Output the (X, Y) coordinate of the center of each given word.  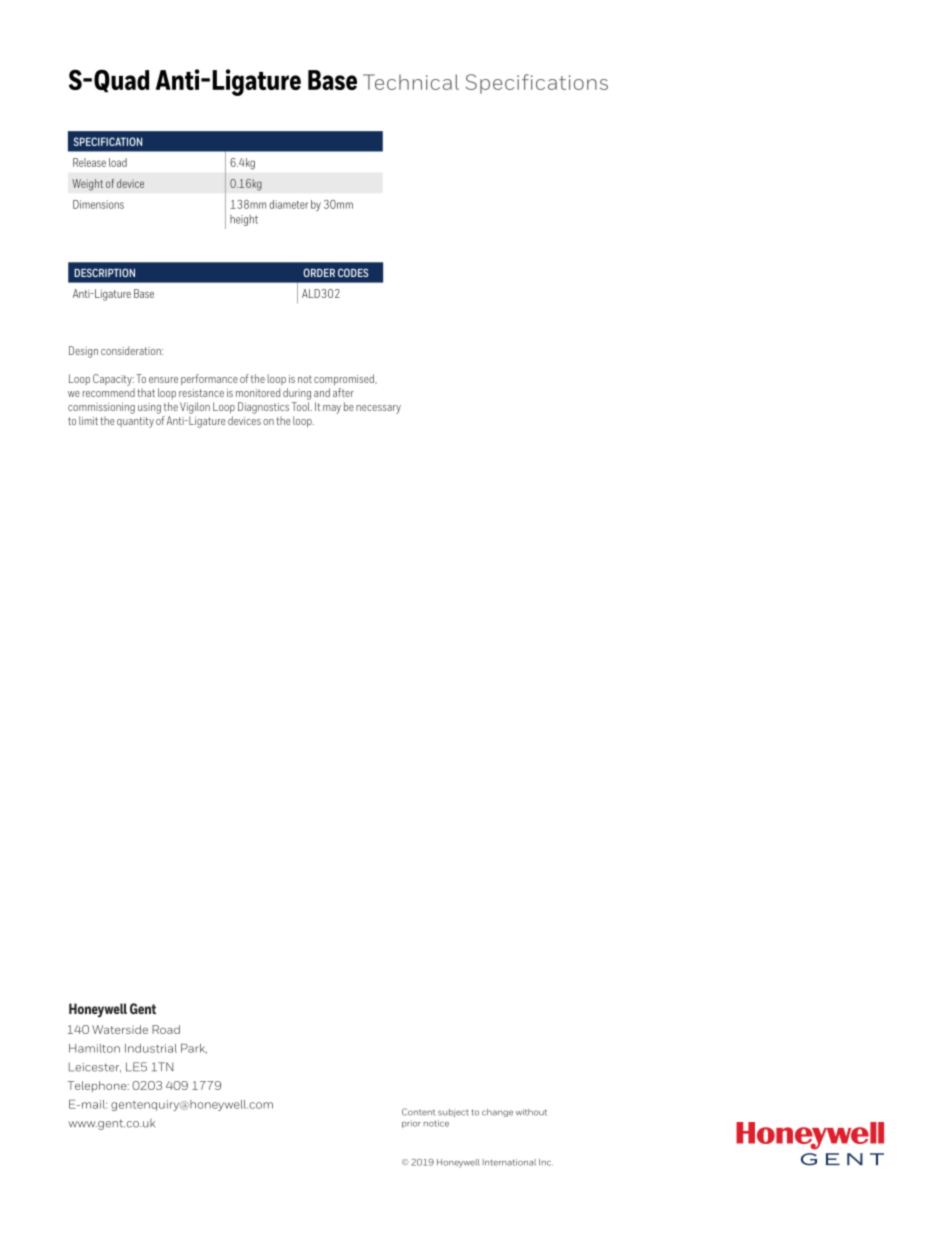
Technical (411, 82)
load (118, 162)
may (332, 409)
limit (88, 420)
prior (411, 1124)
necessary (378, 409)
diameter (288, 204)
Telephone (98, 1086)
